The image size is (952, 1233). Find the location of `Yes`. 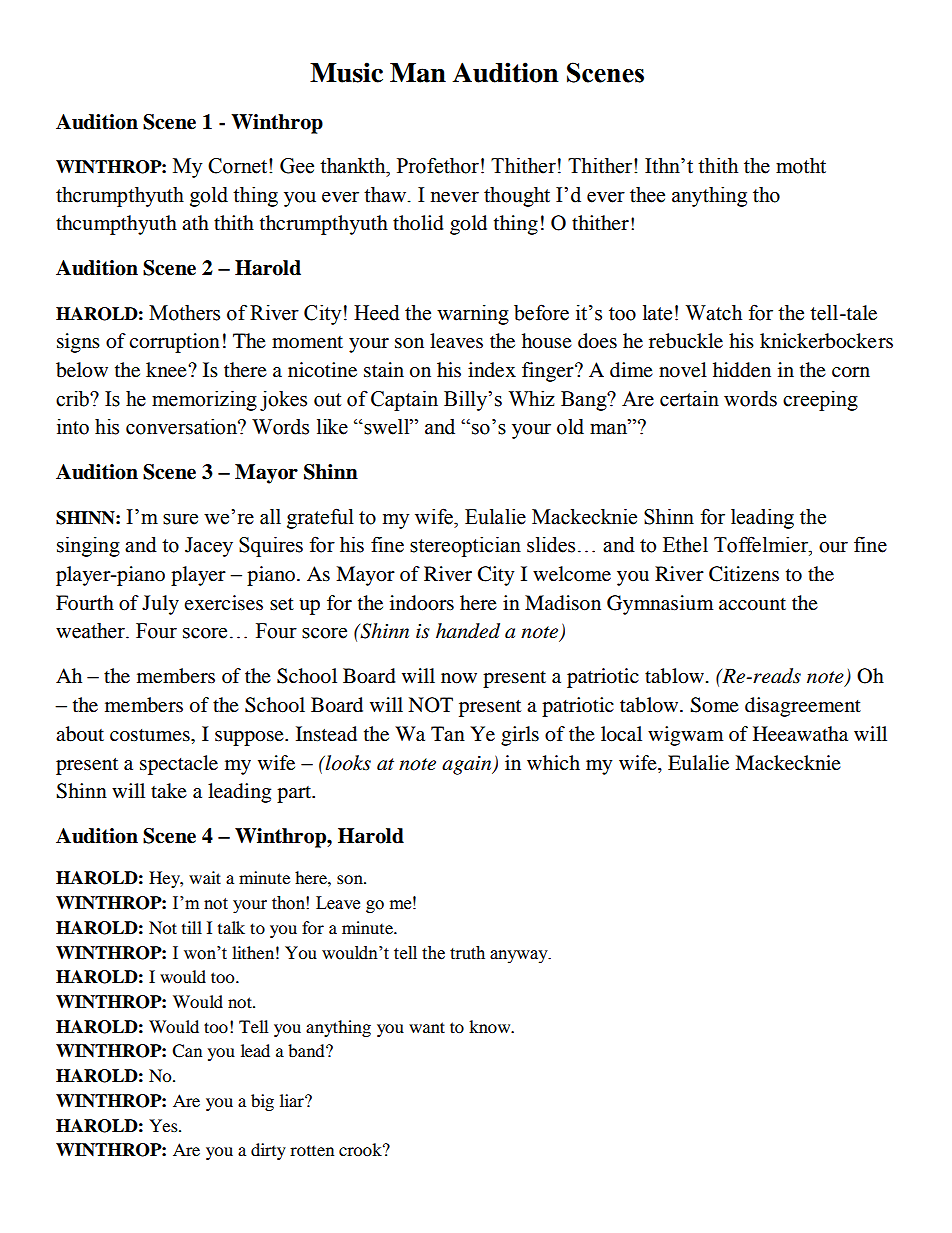

Yes is located at coordinates (164, 1125).
